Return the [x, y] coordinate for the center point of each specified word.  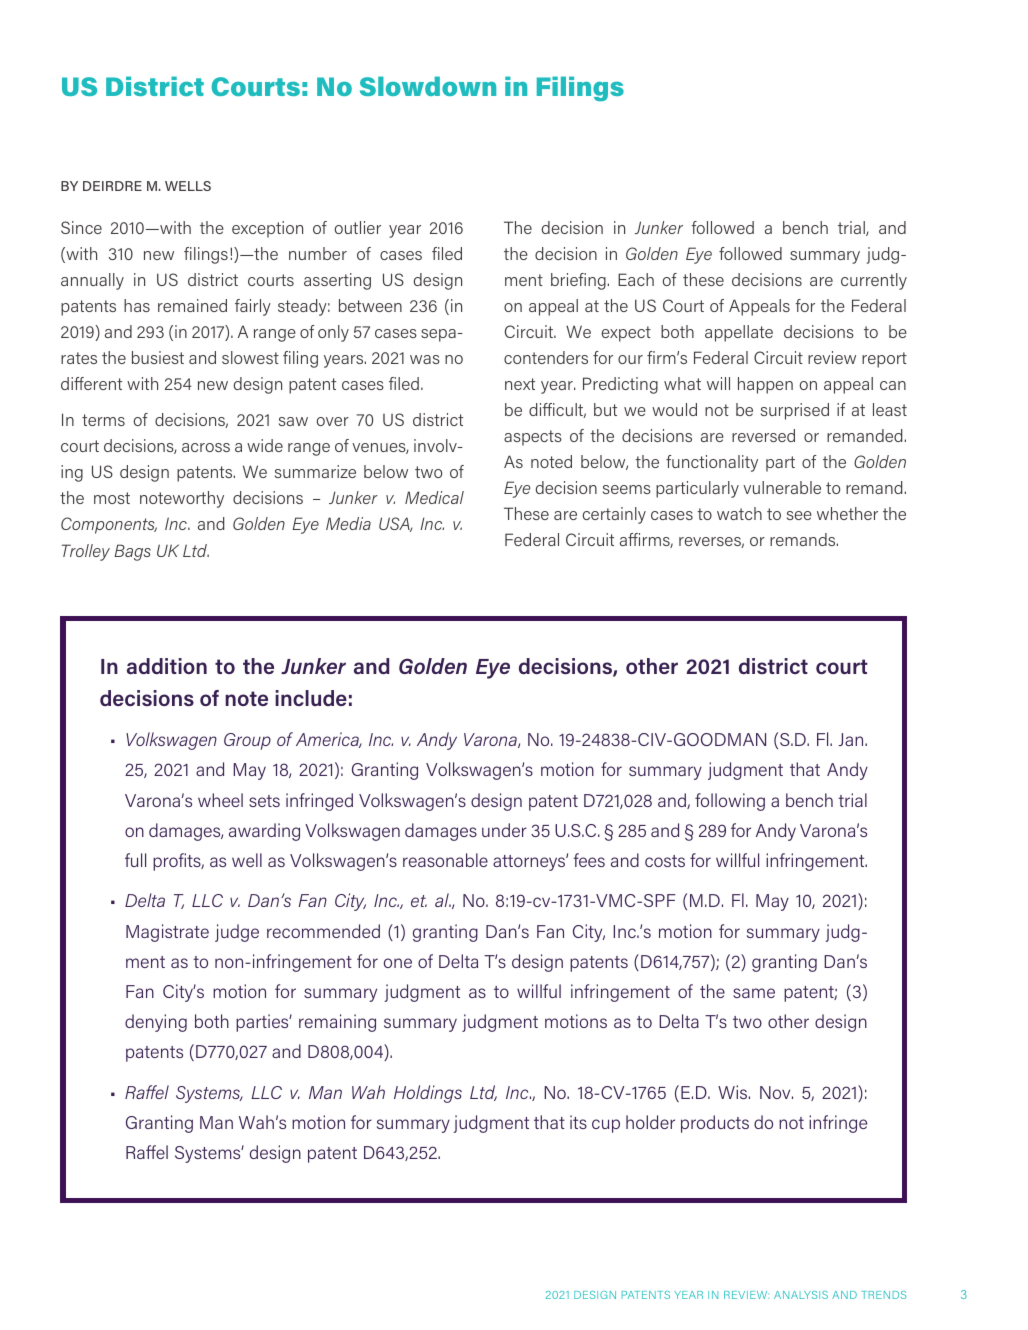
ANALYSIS [801, 1295]
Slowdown [428, 86]
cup [606, 1126]
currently [874, 281]
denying [156, 1023]
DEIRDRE [112, 186]
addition [167, 666]
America [329, 740]
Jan [852, 739]
